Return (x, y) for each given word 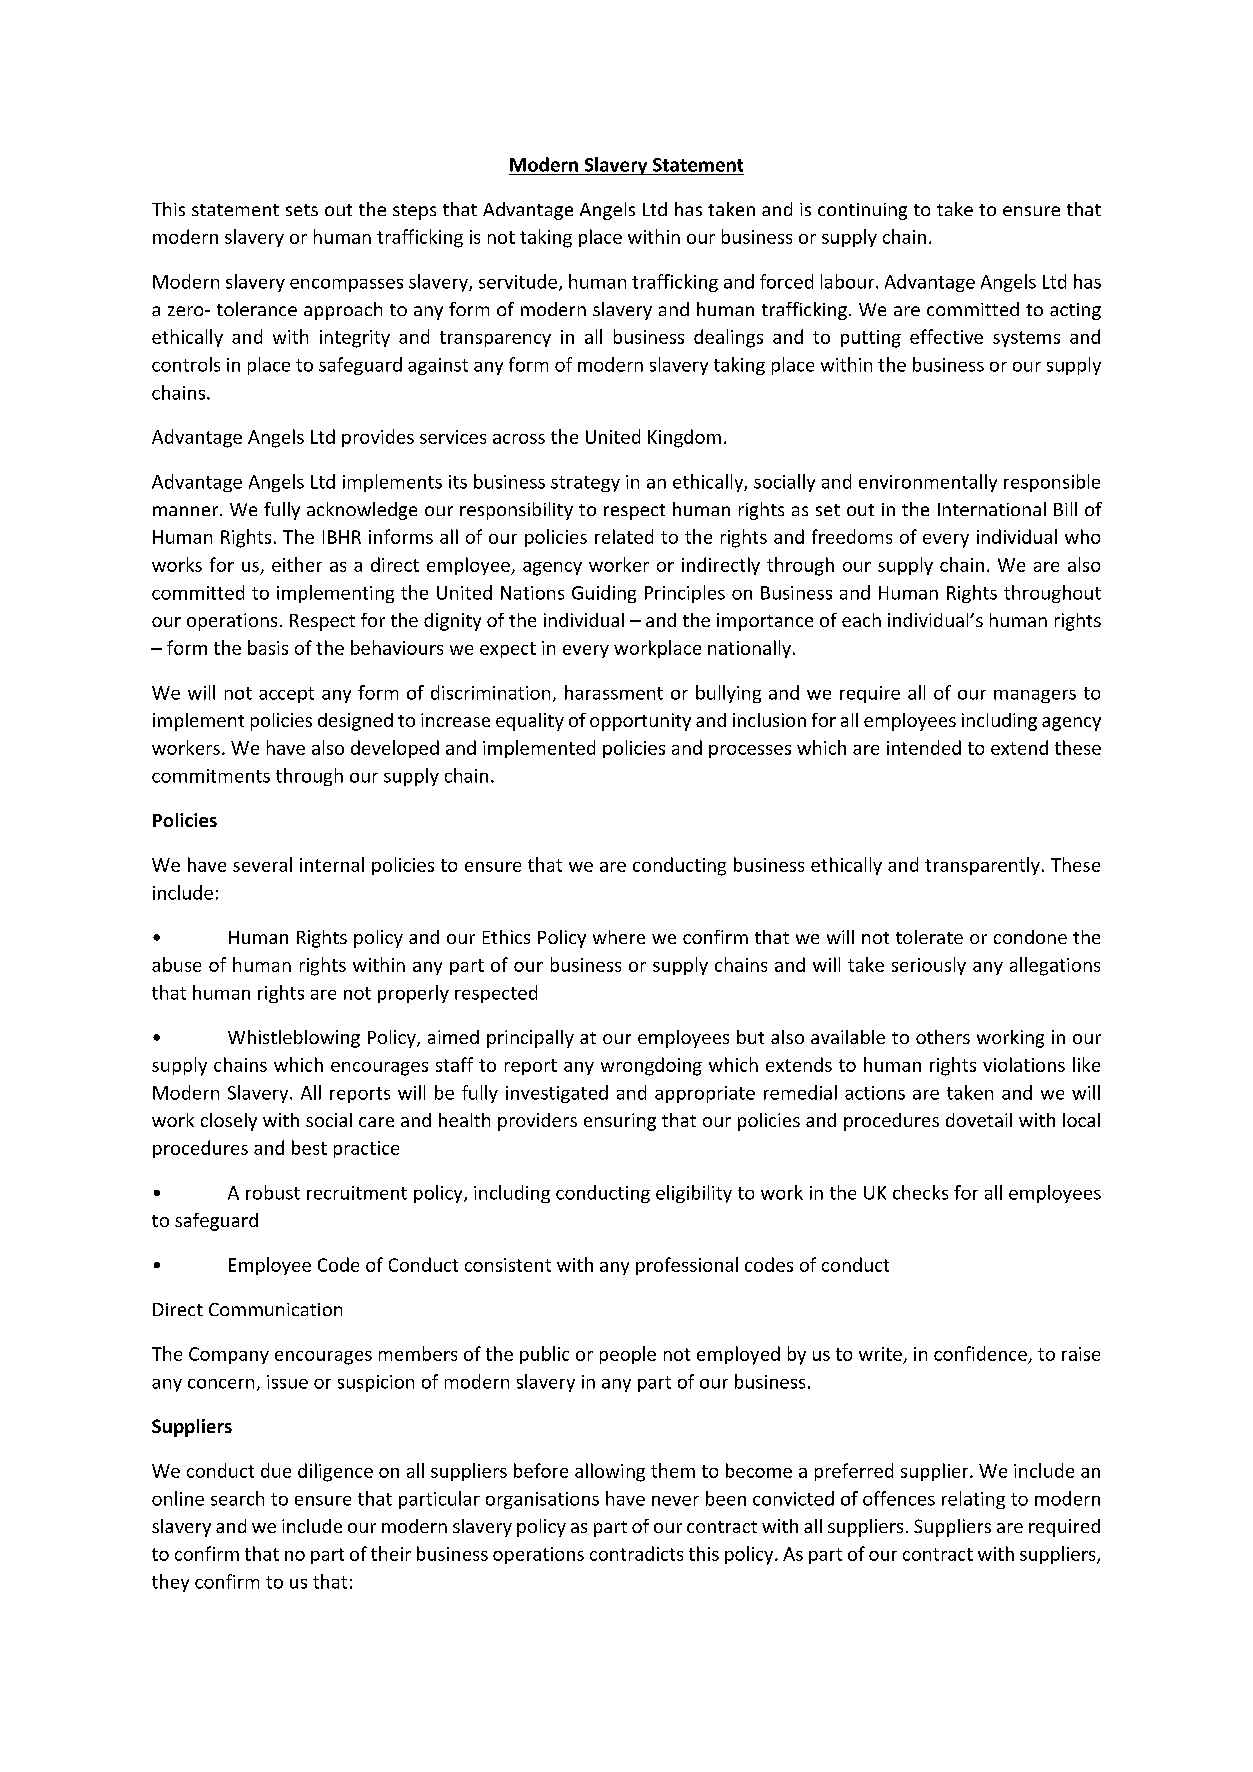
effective (946, 336)
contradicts (636, 1553)
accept (286, 695)
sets (302, 210)
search (237, 1498)
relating (973, 1500)
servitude (519, 282)
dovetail (979, 1120)
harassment (614, 692)
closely (229, 1122)
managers (1035, 696)
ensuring (620, 1122)
